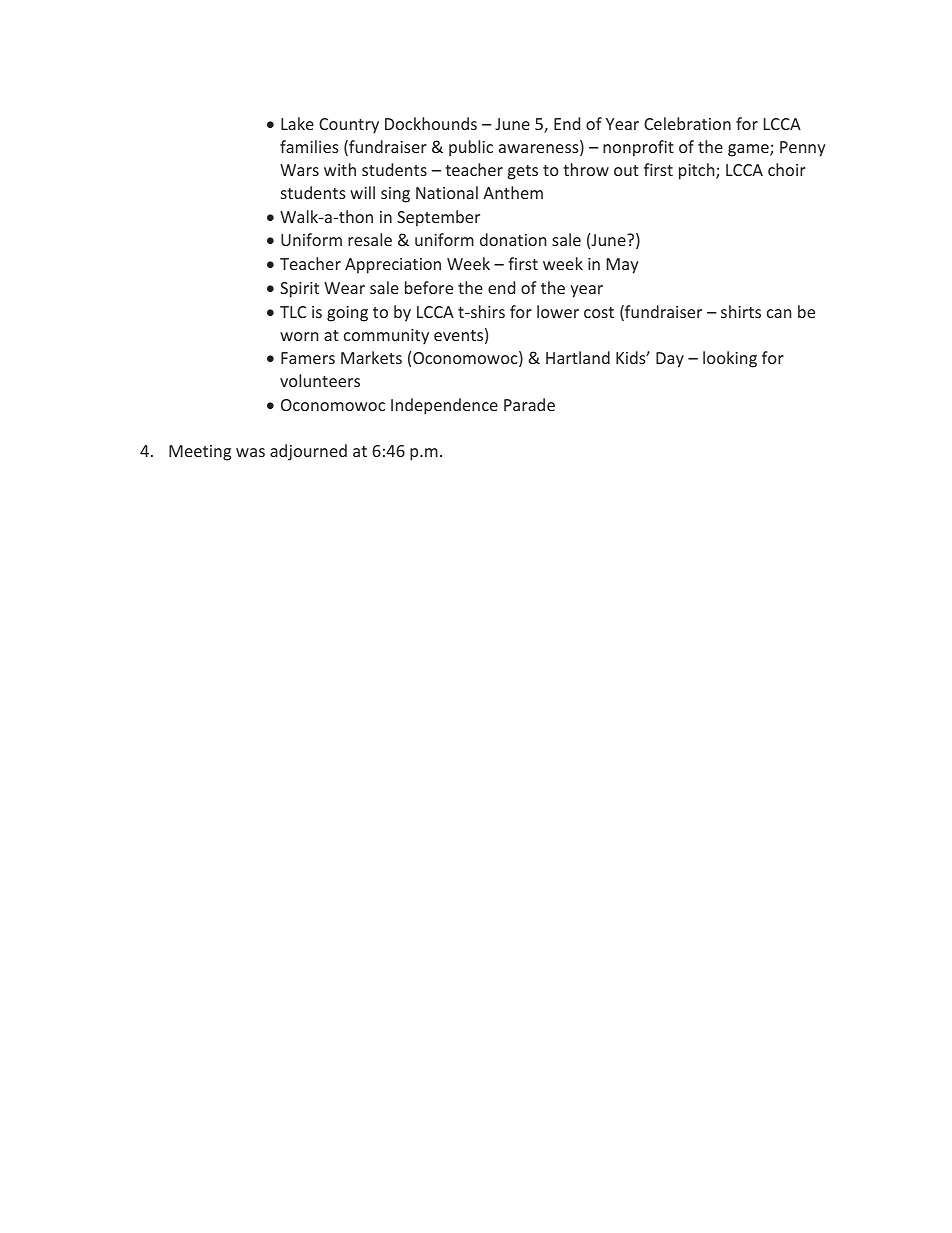  What do you see at coordinates (393, 266) in the image?
I see `Appreciation` at bounding box center [393, 266].
